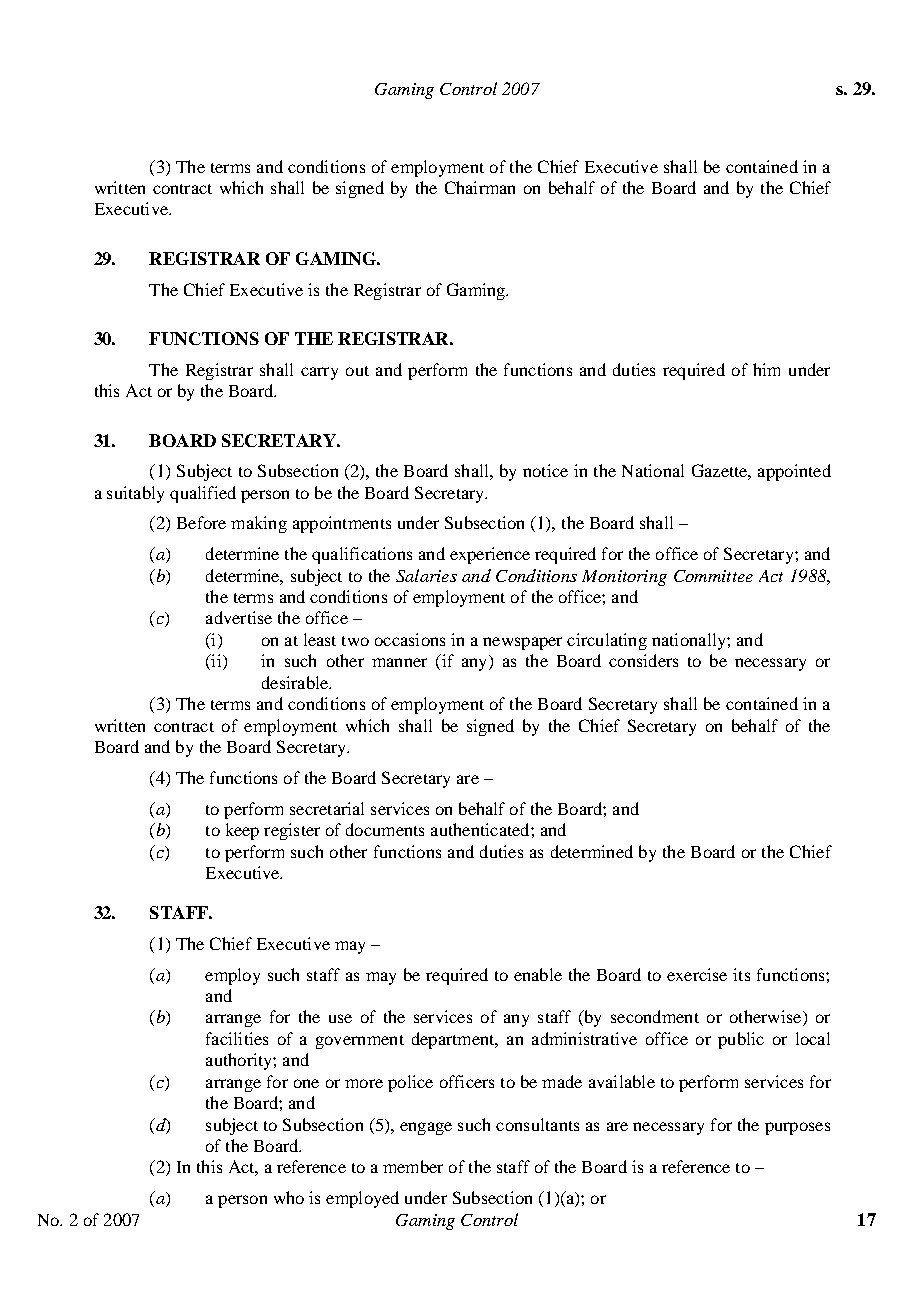 This screenshot has height=1308, width=924. Describe the element at coordinates (741, 974) in the screenshot. I see `its` at that location.
